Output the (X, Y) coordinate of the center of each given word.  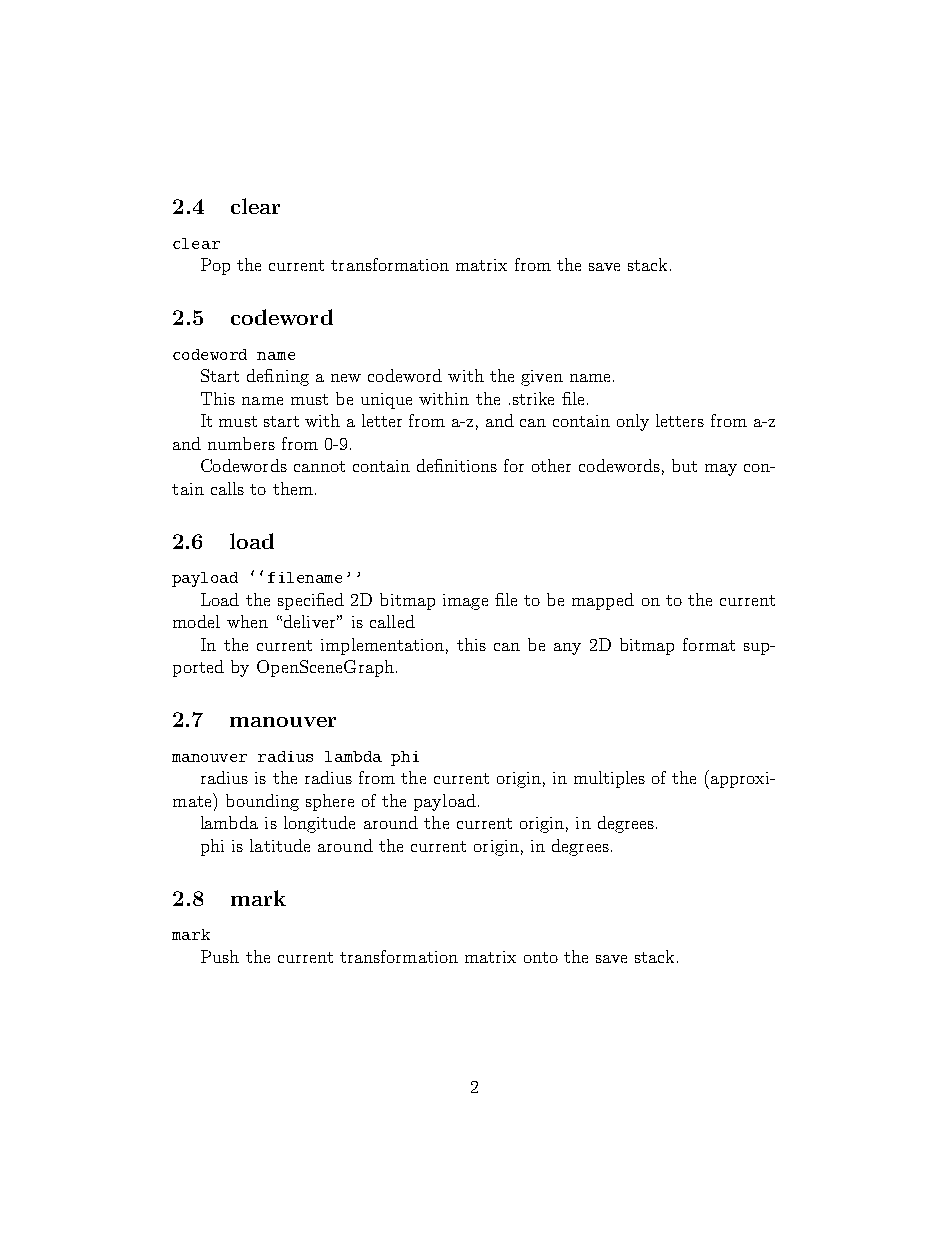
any (567, 649)
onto (541, 957)
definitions (457, 465)
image (465, 602)
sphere (330, 802)
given (542, 378)
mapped (603, 601)
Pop (215, 266)
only (633, 422)
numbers (241, 443)
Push (220, 956)
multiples (609, 779)
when (247, 621)
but (684, 465)
